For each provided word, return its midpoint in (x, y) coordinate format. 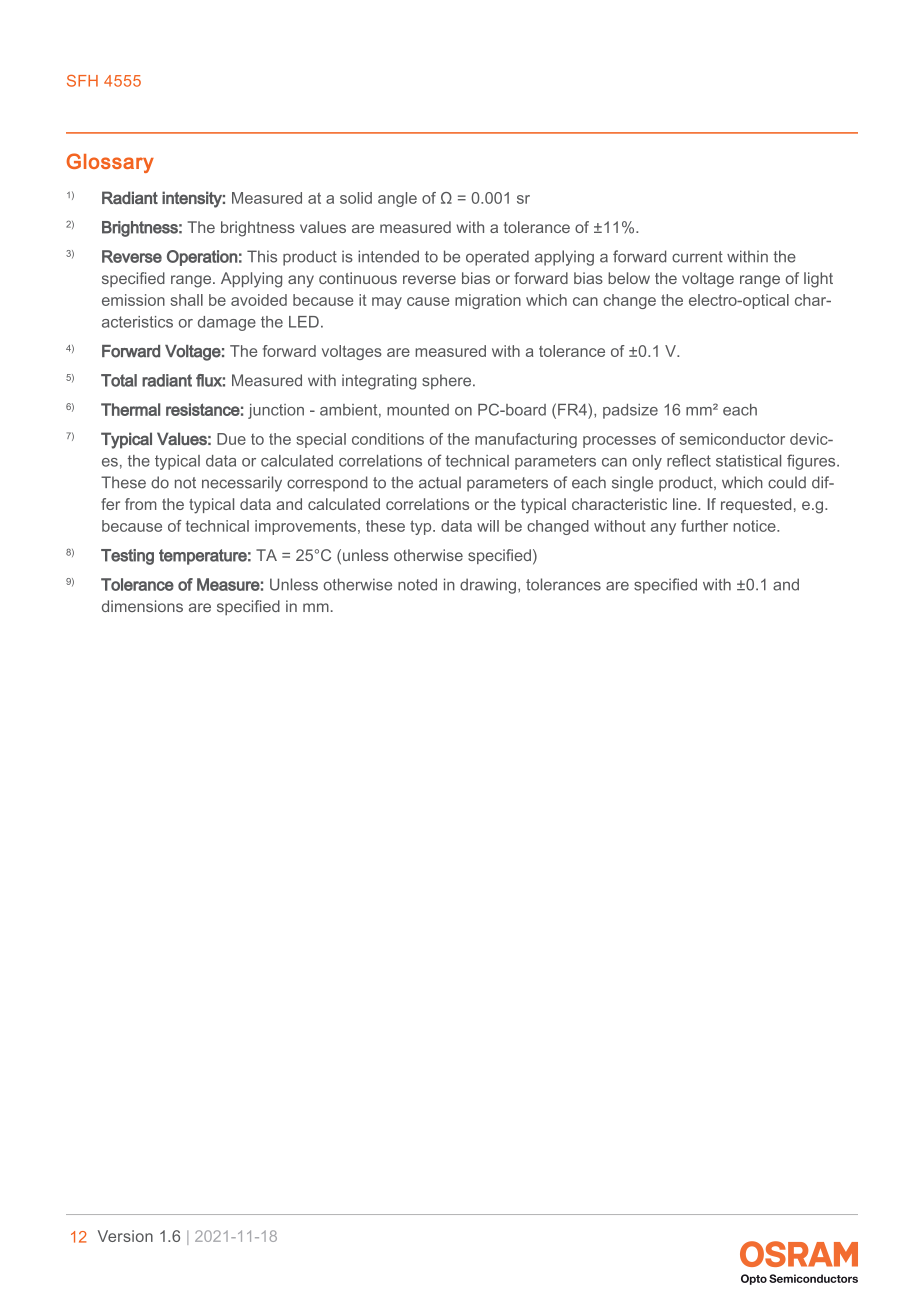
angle (397, 199)
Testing (127, 557)
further (704, 526)
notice (756, 526)
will (488, 526)
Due (231, 439)
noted (417, 584)
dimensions (142, 606)
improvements (305, 527)
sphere (448, 382)
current (697, 257)
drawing (488, 586)
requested (756, 505)
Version (125, 1236)
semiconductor (732, 439)
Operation (202, 258)
